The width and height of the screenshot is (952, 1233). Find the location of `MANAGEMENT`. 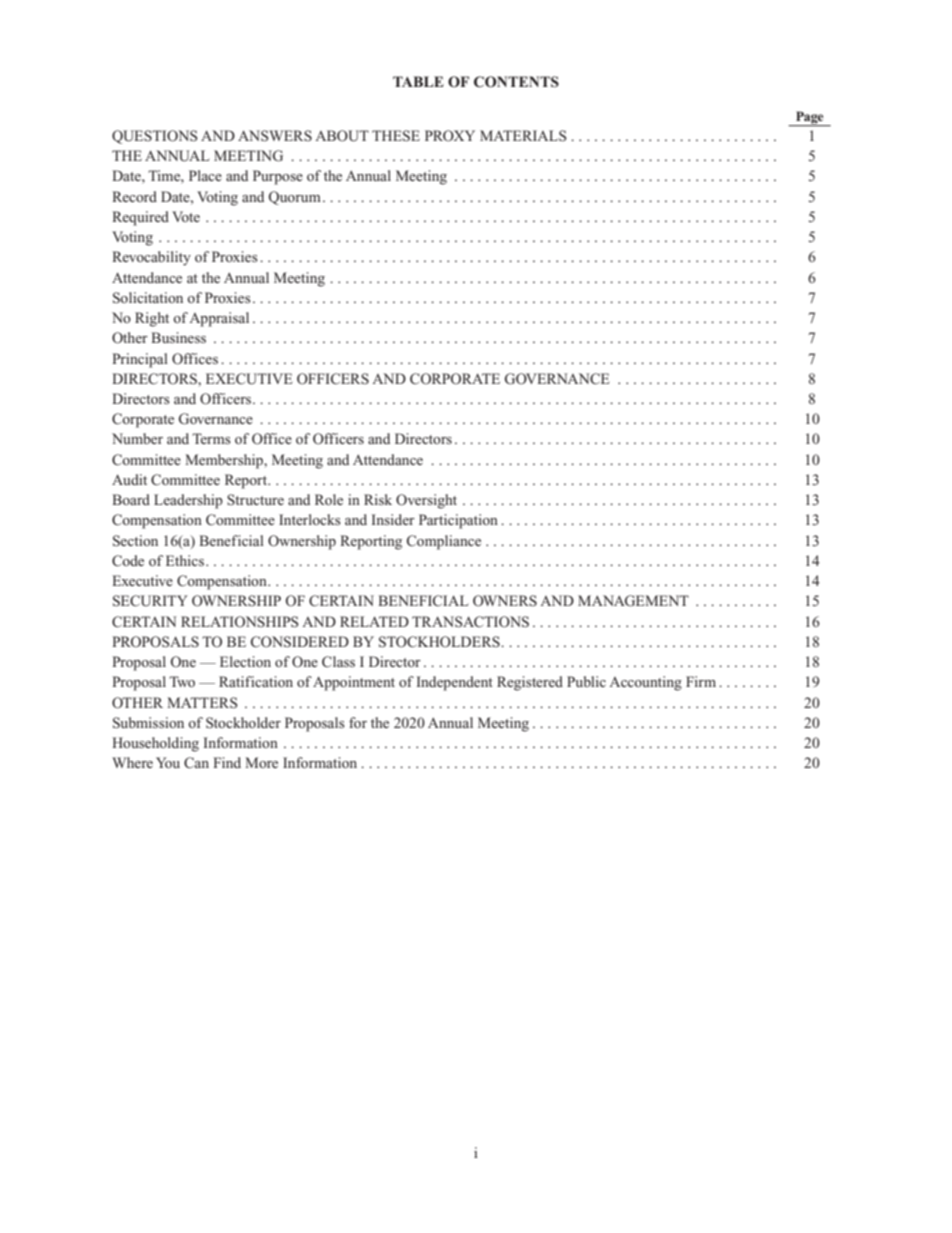

MANAGEMENT is located at coordinates (633, 601).
